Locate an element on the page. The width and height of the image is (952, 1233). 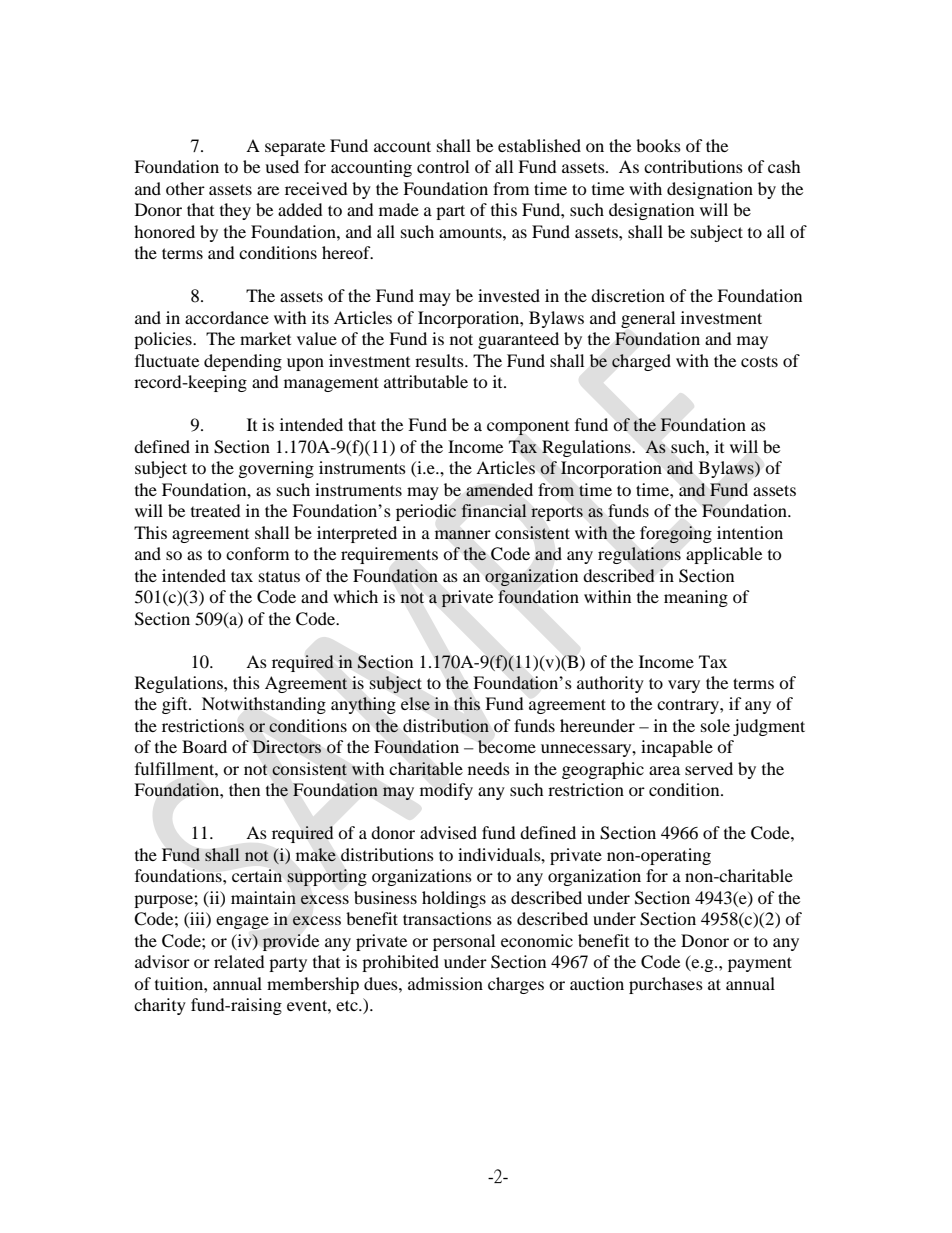
accordance is located at coordinates (227, 317).
